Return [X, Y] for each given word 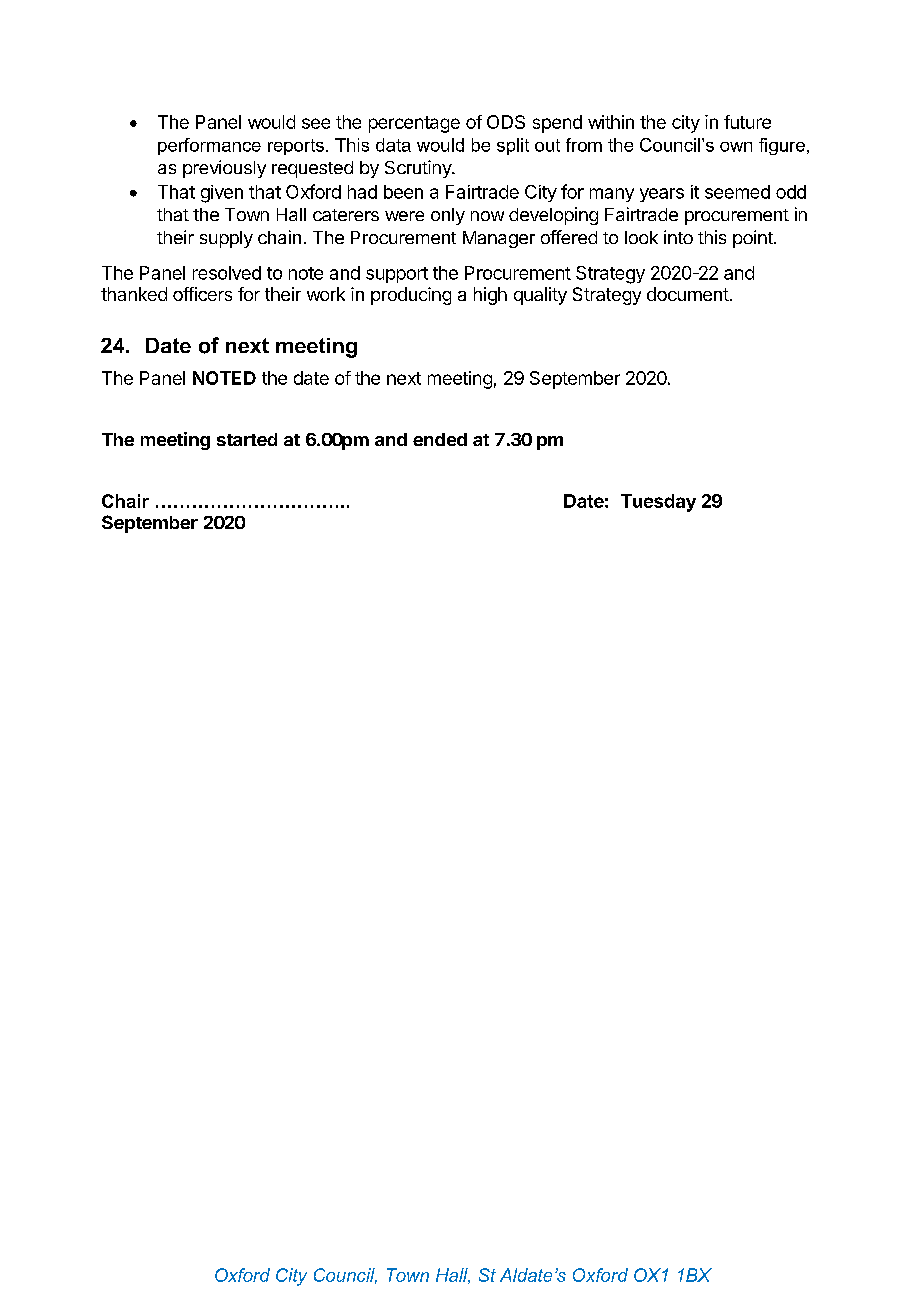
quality [540, 296]
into [678, 237]
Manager [499, 239]
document [688, 294]
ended [440, 439]
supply [226, 239]
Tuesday [658, 503]
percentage [414, 124]
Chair [125, 501]
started [247, 439]
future [747, 122]
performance [209, 146]
